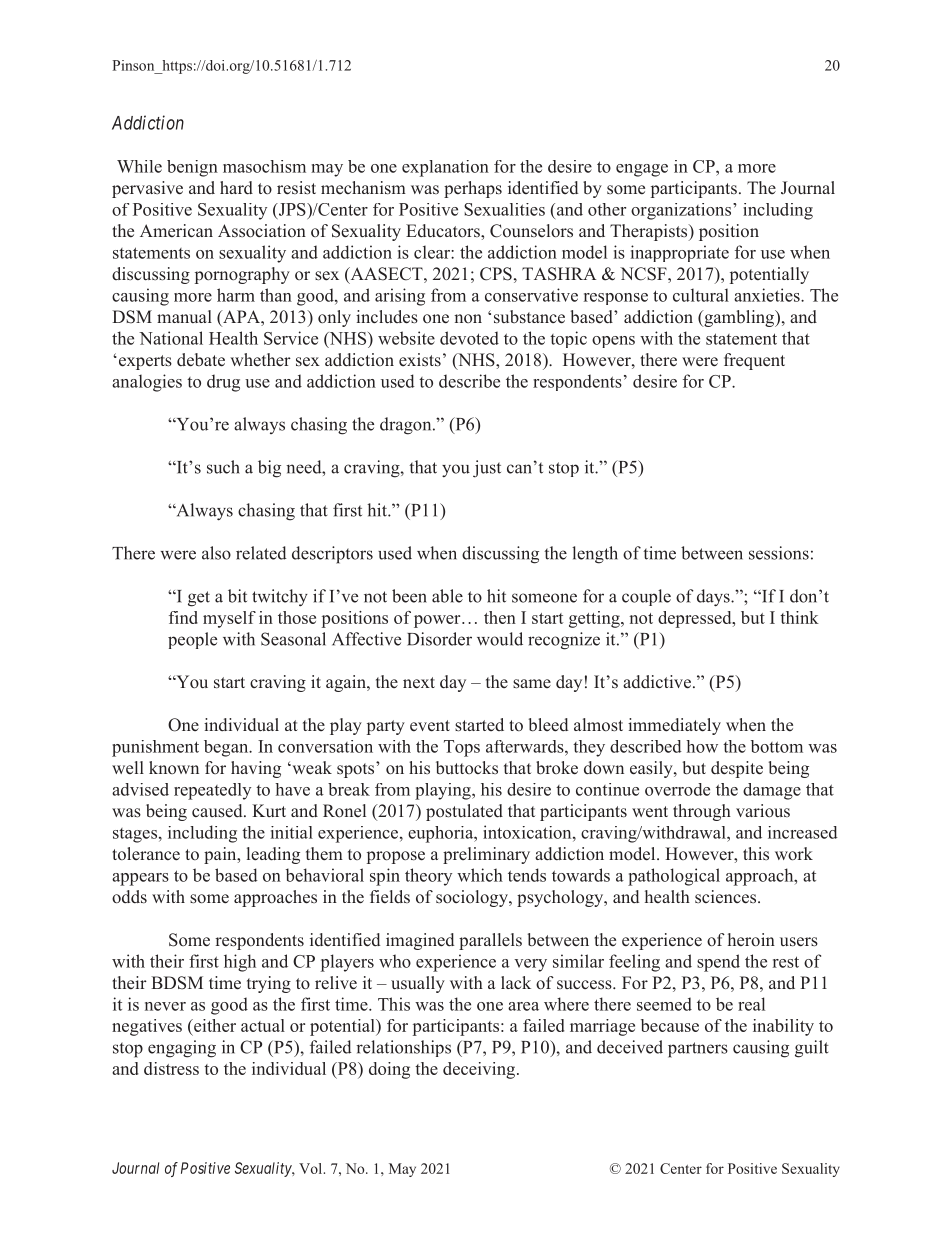 This document has width=952, height=1233. What do you see at coordinates (681, 211) in the document?
I see `organizations` at bounding box center [681, 211].
